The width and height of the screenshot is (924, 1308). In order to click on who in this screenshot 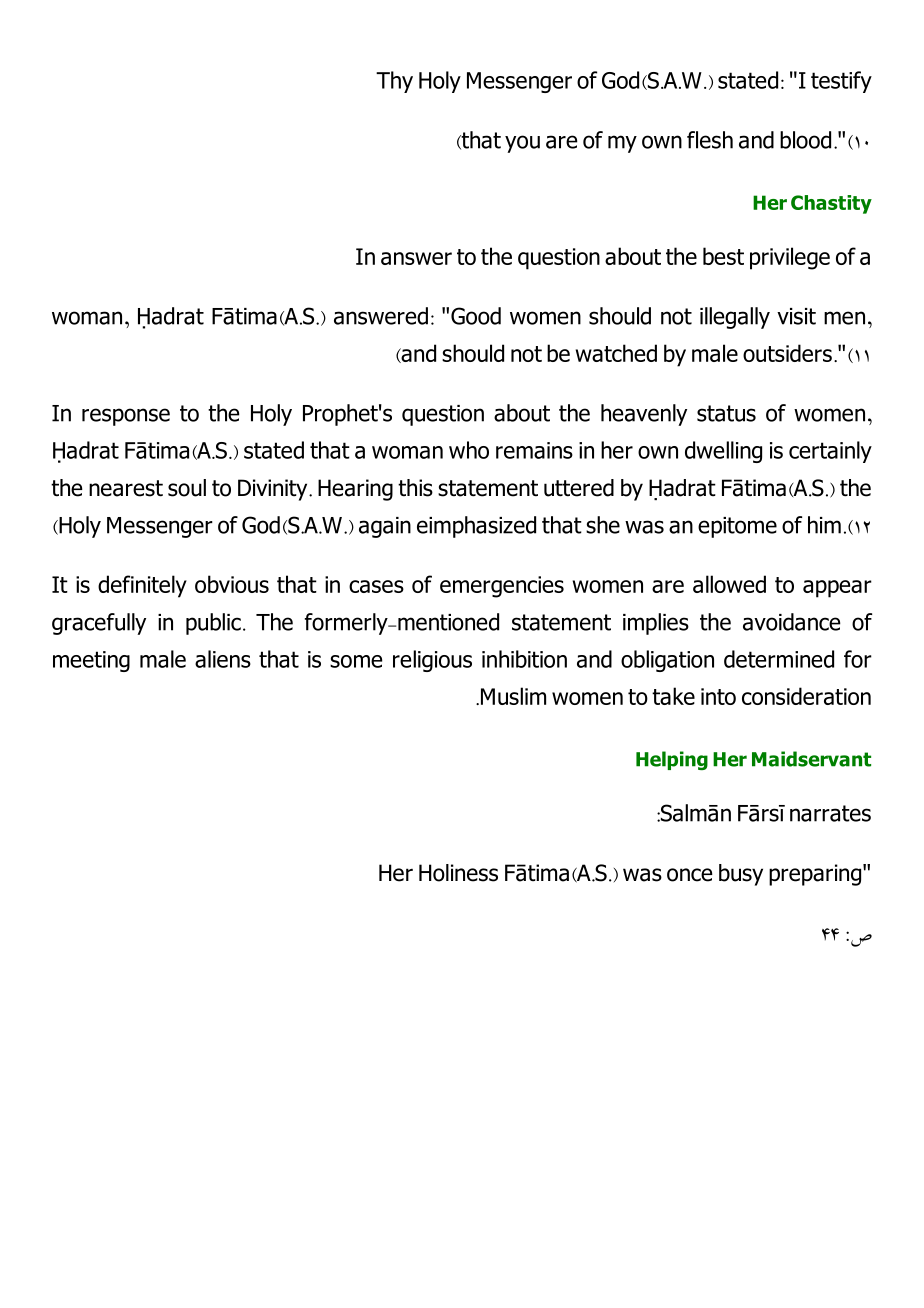, I will do `click(469, 450)`.
